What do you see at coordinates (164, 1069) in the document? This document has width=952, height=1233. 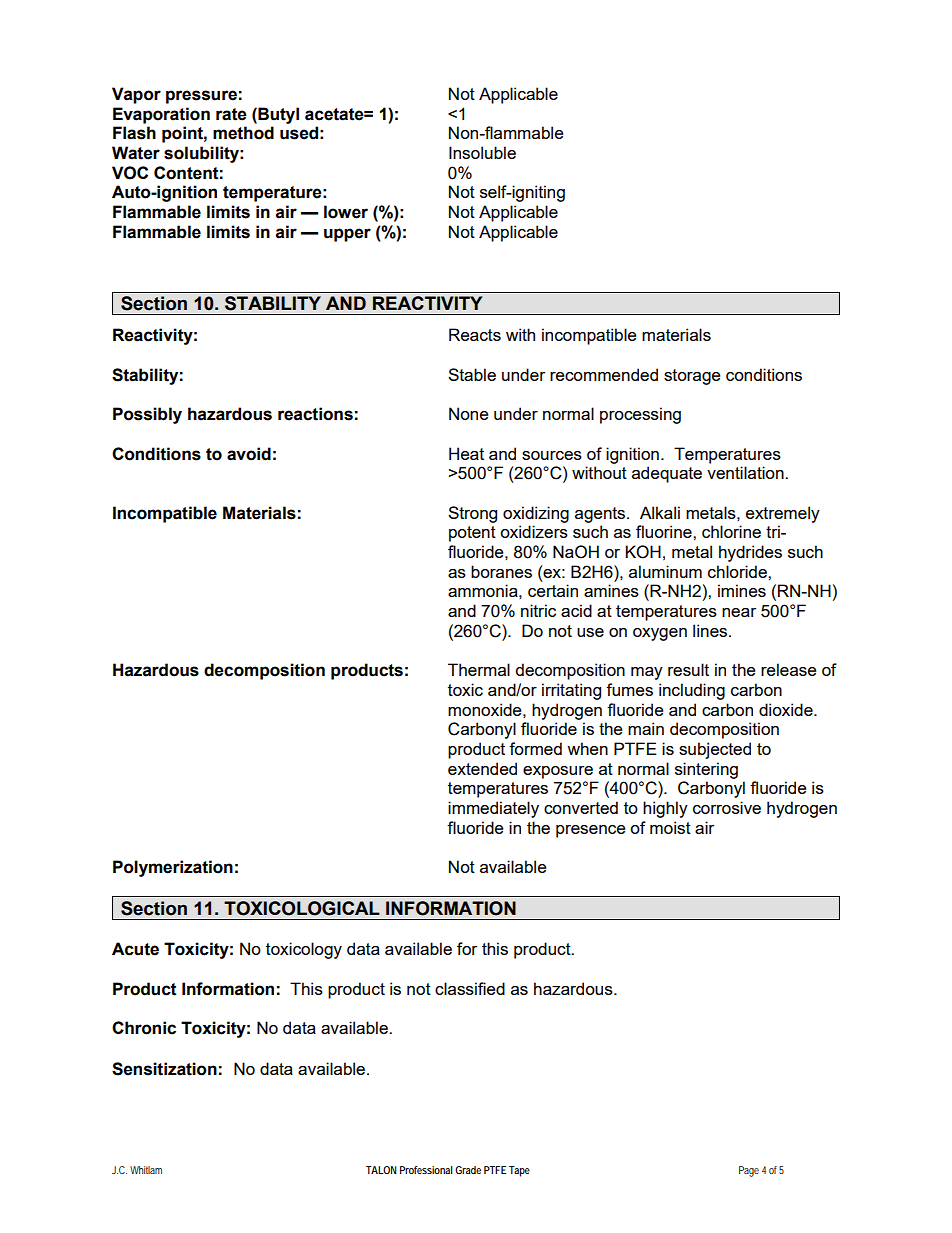 I see `Sensitization` at bounding box center [164, 1069].
